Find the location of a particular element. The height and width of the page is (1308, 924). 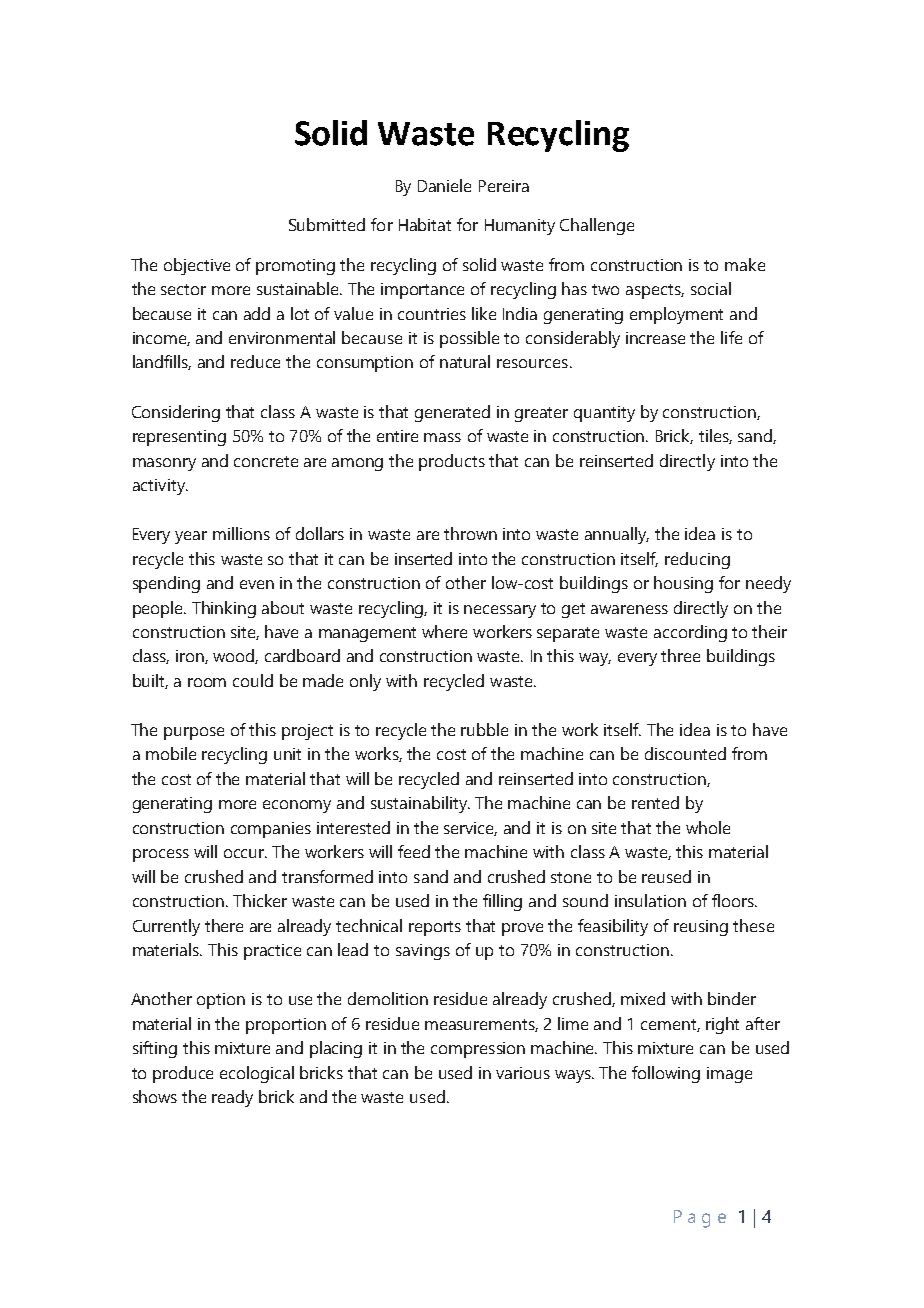

compression is located at coordinates (478, 1050).
